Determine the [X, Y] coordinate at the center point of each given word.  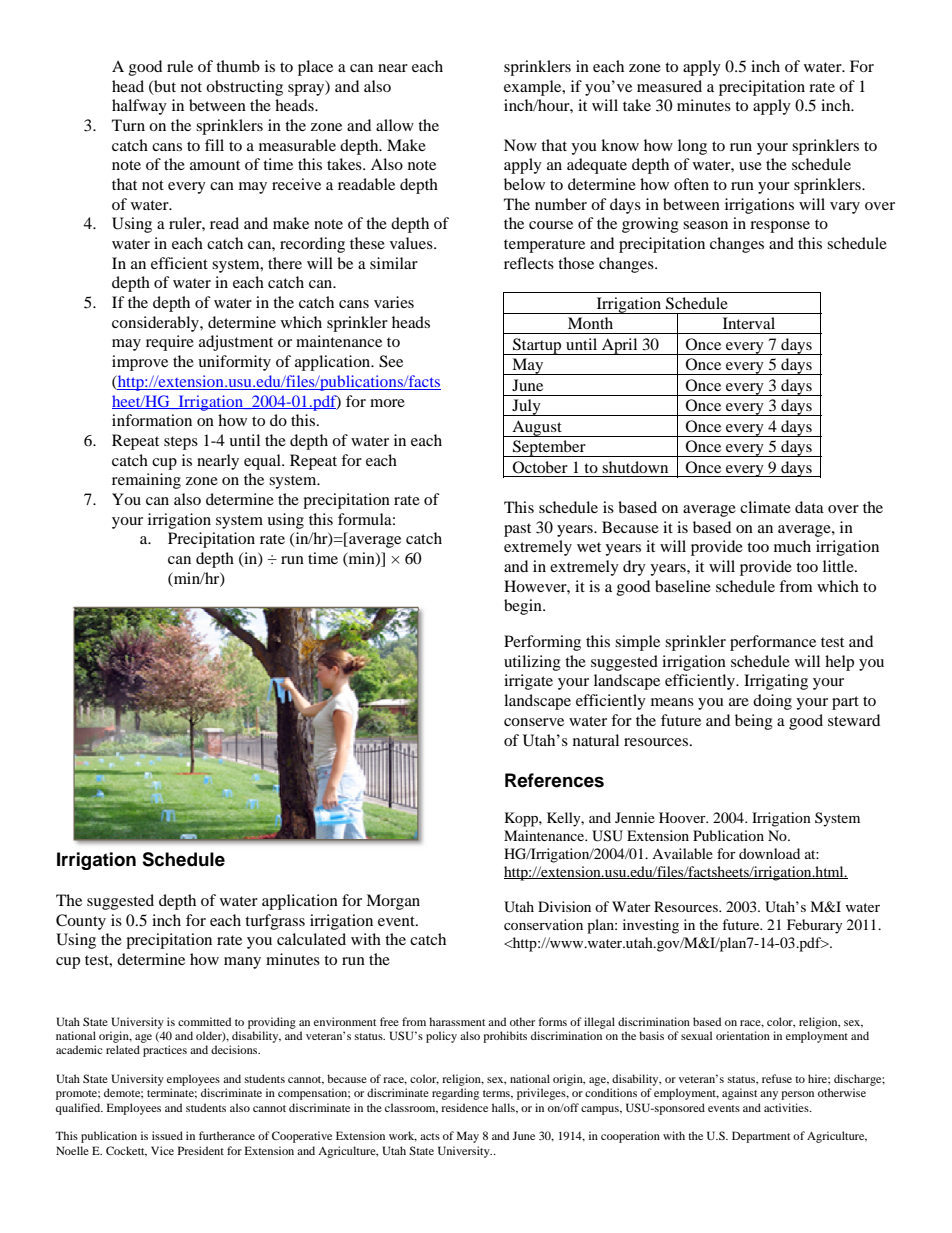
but [164, 87]
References [554, 780]
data [809, 507]
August [537, 428]
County [81, 922]
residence [464, 1107]
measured [669, 86]
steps [181, 443]
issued [167, 1135]
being [754, 722]
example [534, 88]
